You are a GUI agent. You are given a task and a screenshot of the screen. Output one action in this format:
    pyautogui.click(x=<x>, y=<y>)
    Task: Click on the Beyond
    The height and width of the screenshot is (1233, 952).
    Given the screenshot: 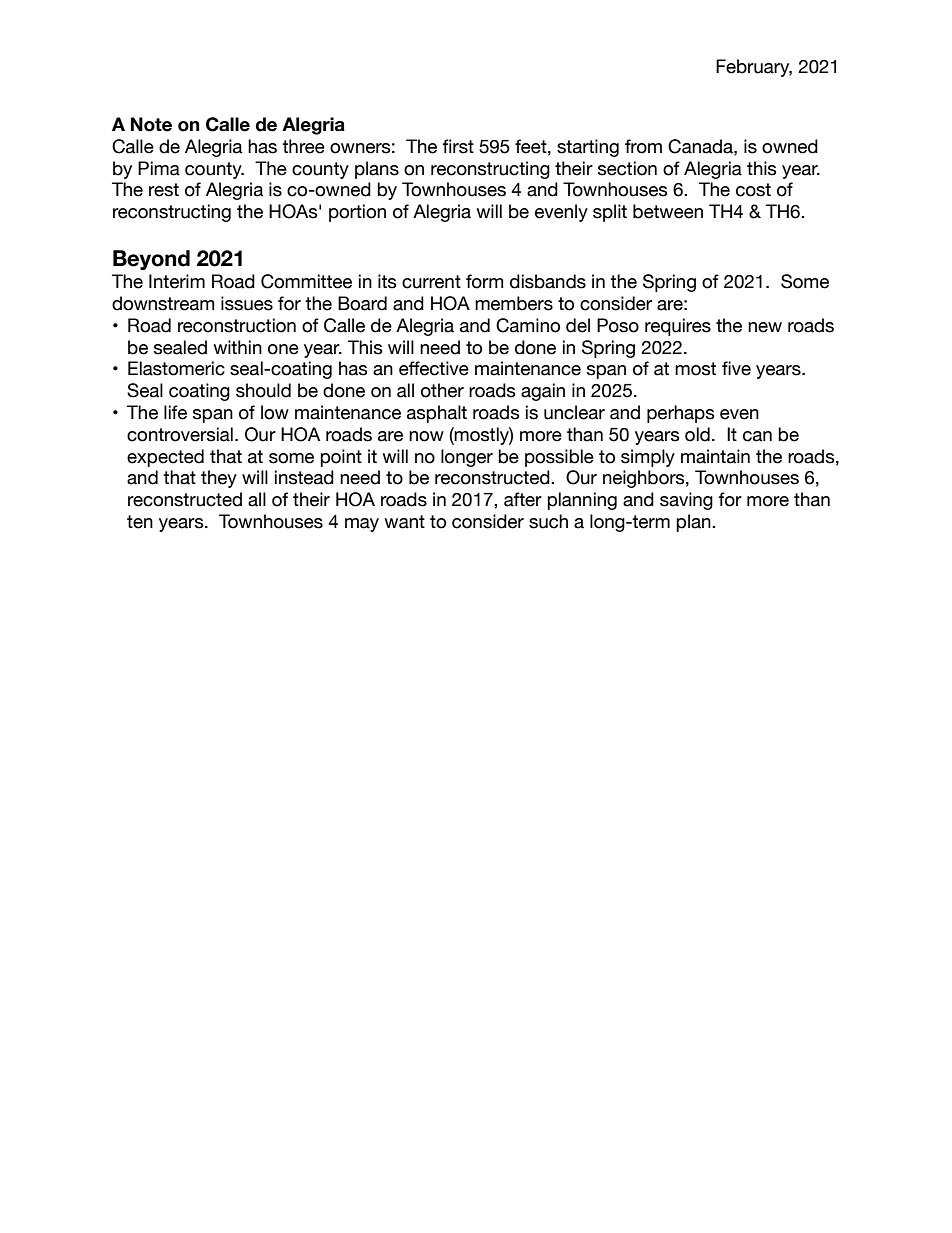 What is the action you would take?
    pyautogui.click(x=151, y=260)
